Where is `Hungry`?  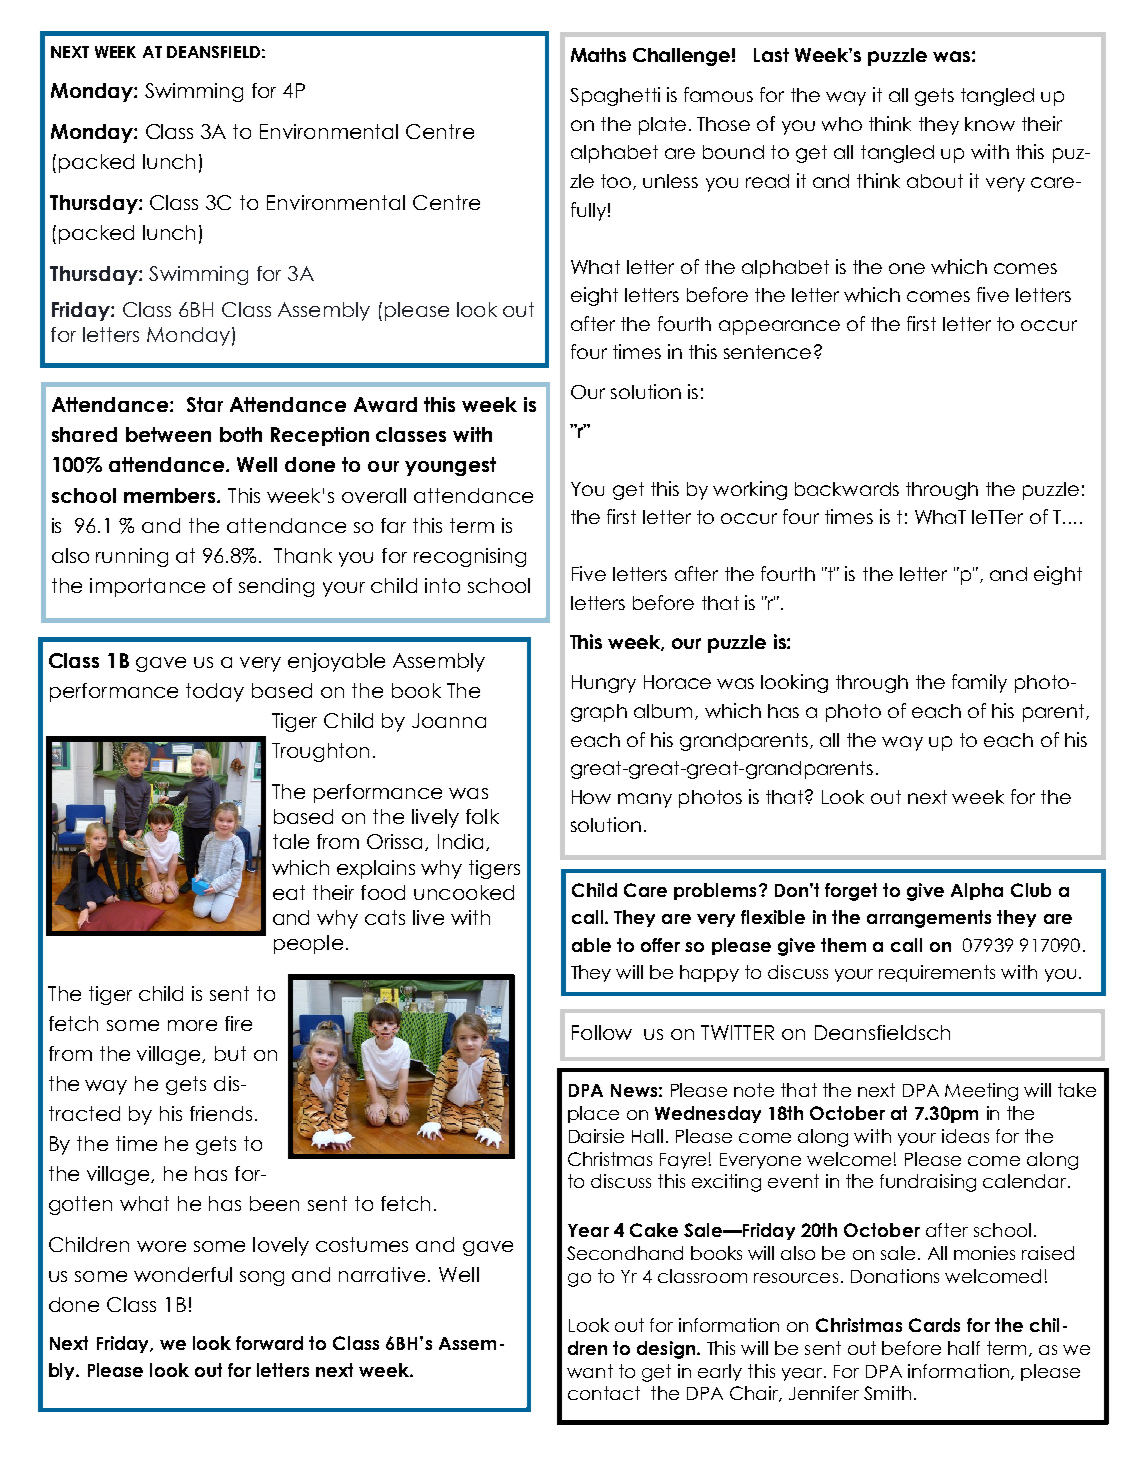 Hungry is located at coordinates (604, 684).
